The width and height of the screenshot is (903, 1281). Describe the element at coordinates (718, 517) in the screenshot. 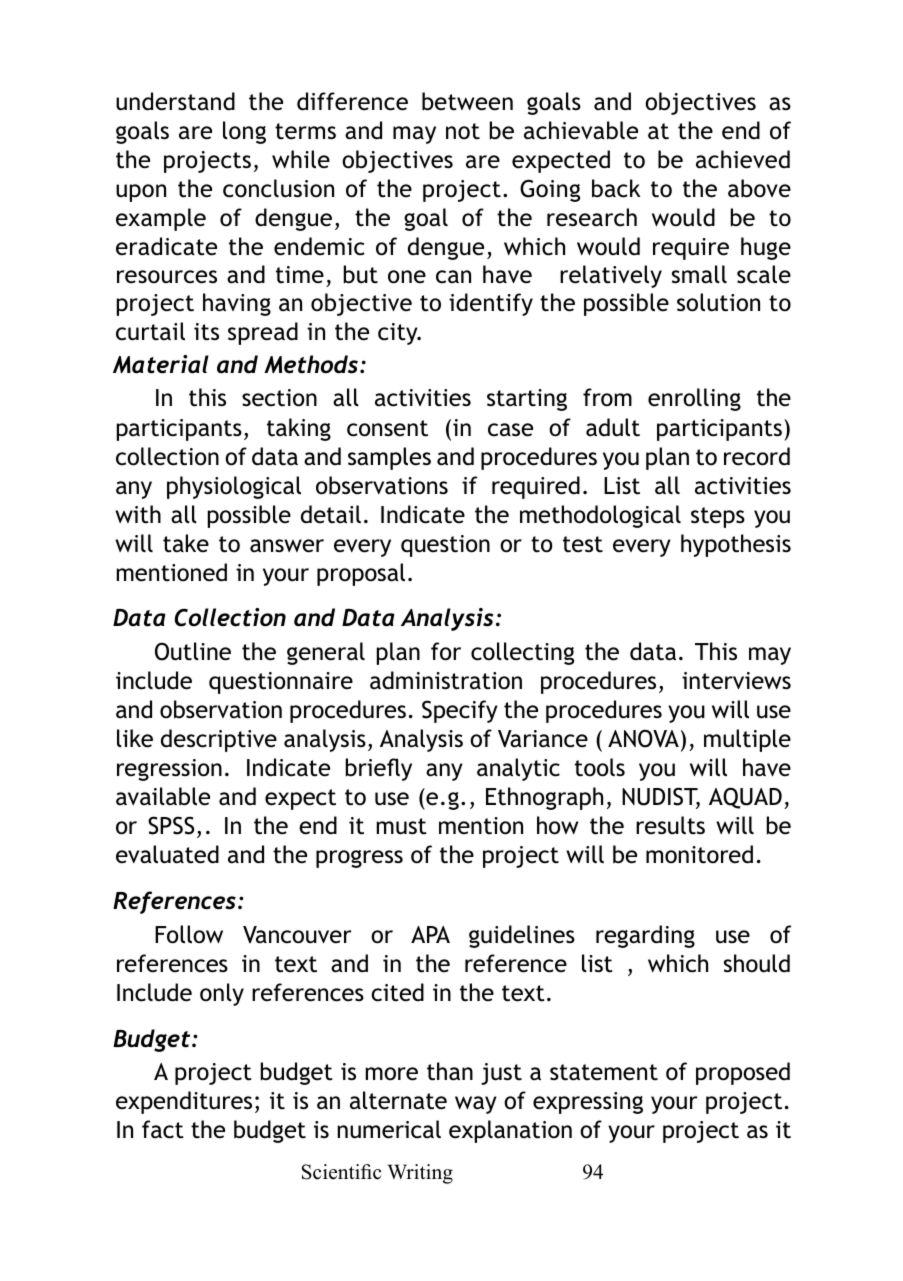

I see `steps` at that location.
